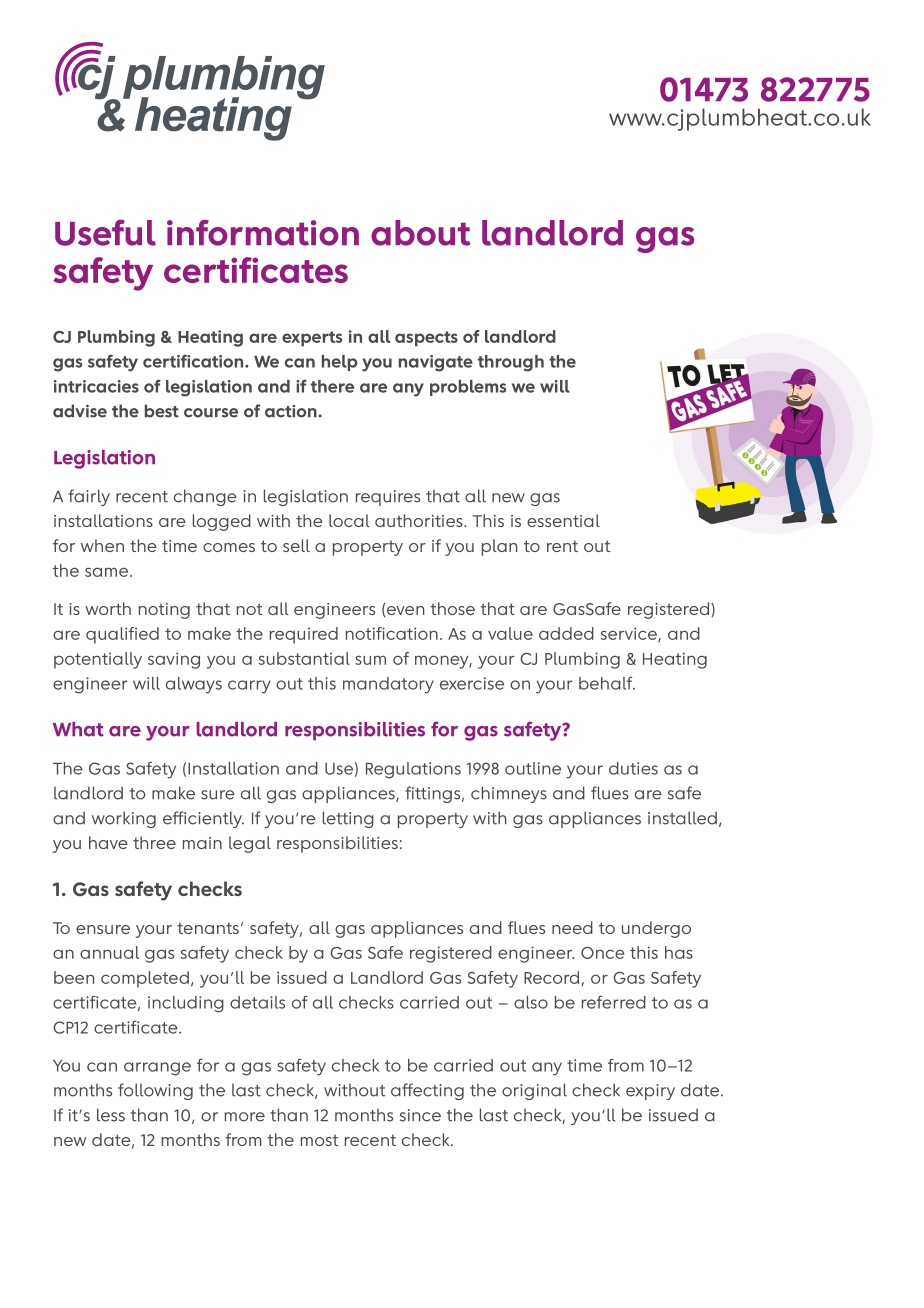 This image has width=924, height=1308. I want to click on mandatory, so click(388, 685).
